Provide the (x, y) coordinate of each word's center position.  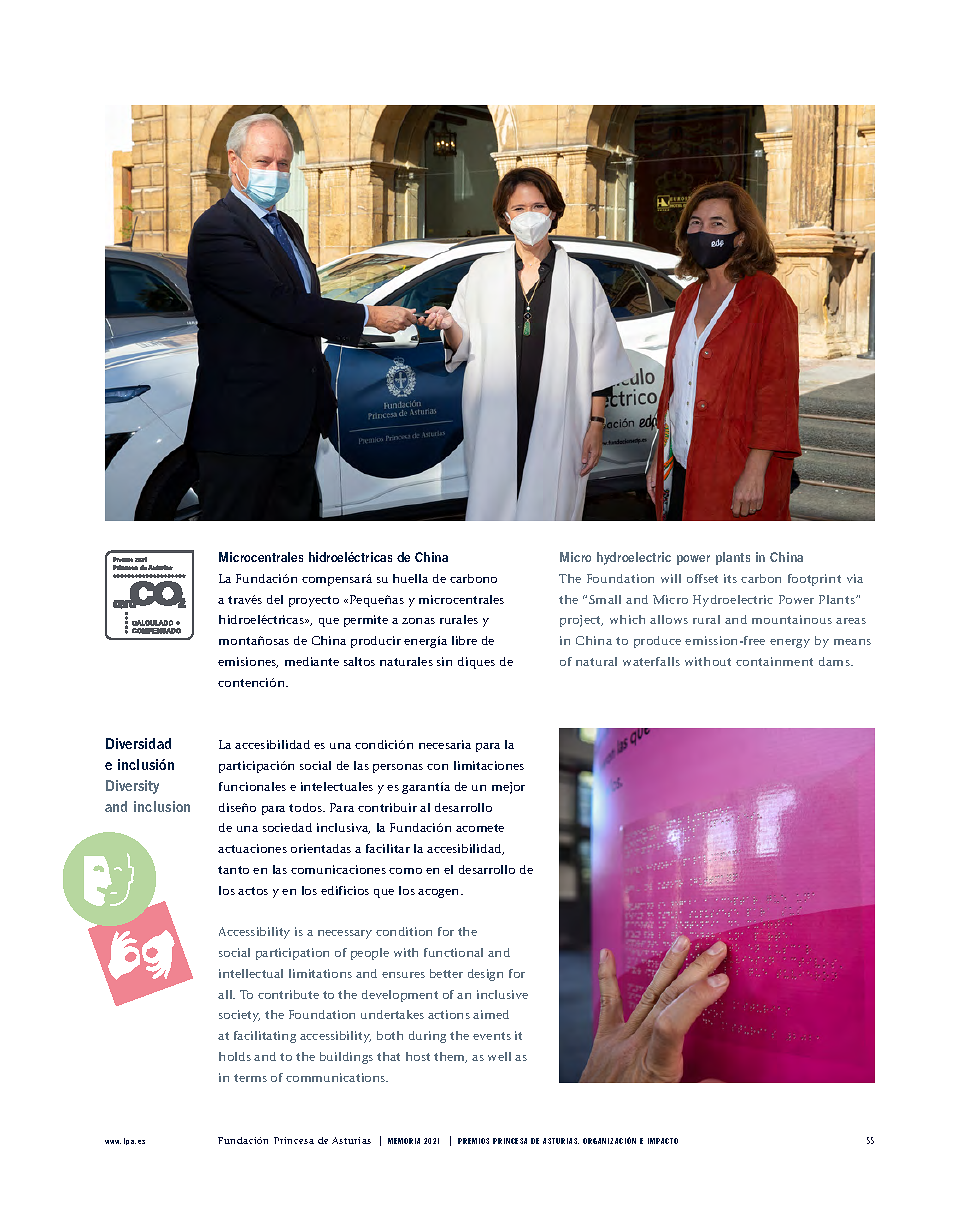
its (730, 578)
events (492, 1036)
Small (605, 599)
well (499, 1056)
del (275, 599)
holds (235, 1056)
